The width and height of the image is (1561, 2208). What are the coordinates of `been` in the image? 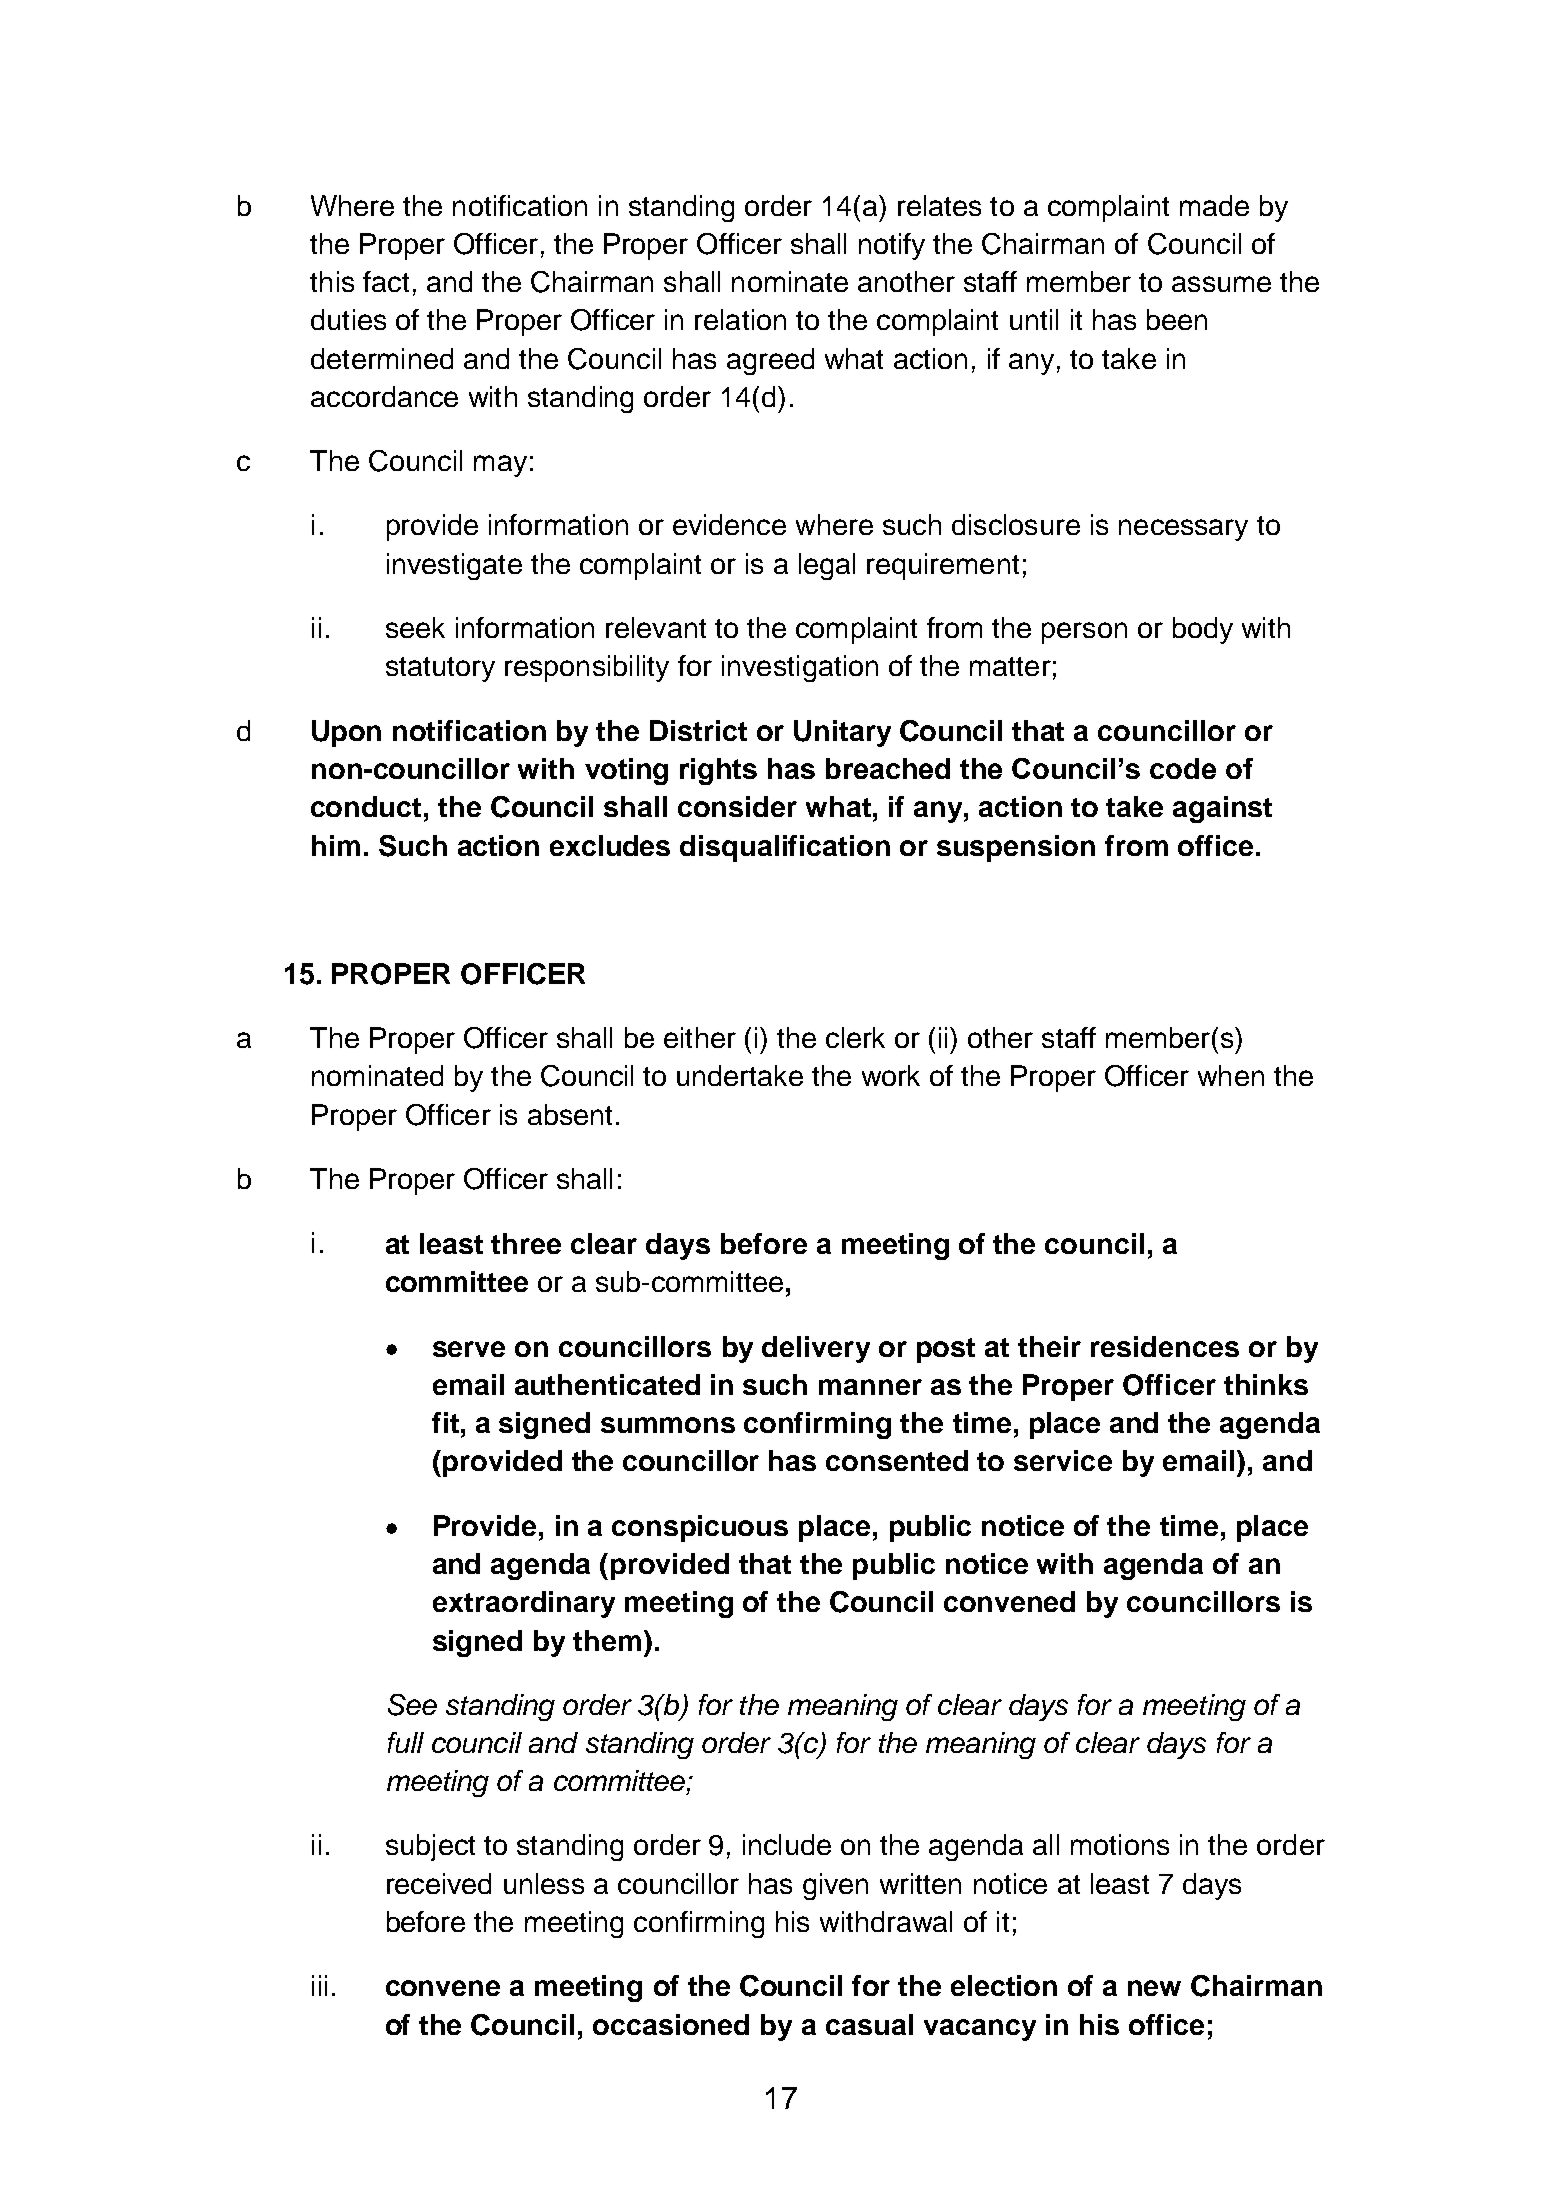 It's located at (1177, 319).
